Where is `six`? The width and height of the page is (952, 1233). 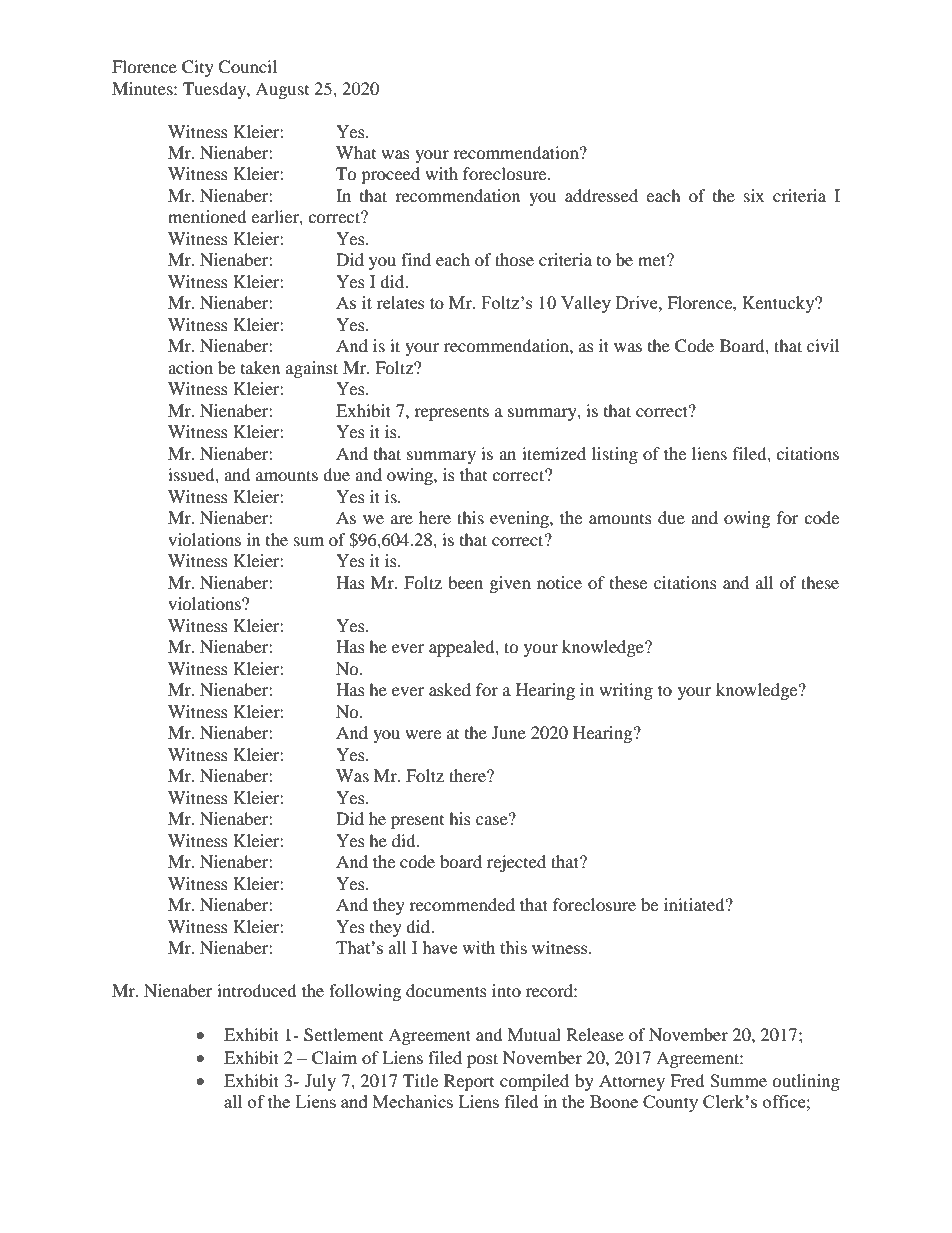
six is located at coordinates (754, 195).
